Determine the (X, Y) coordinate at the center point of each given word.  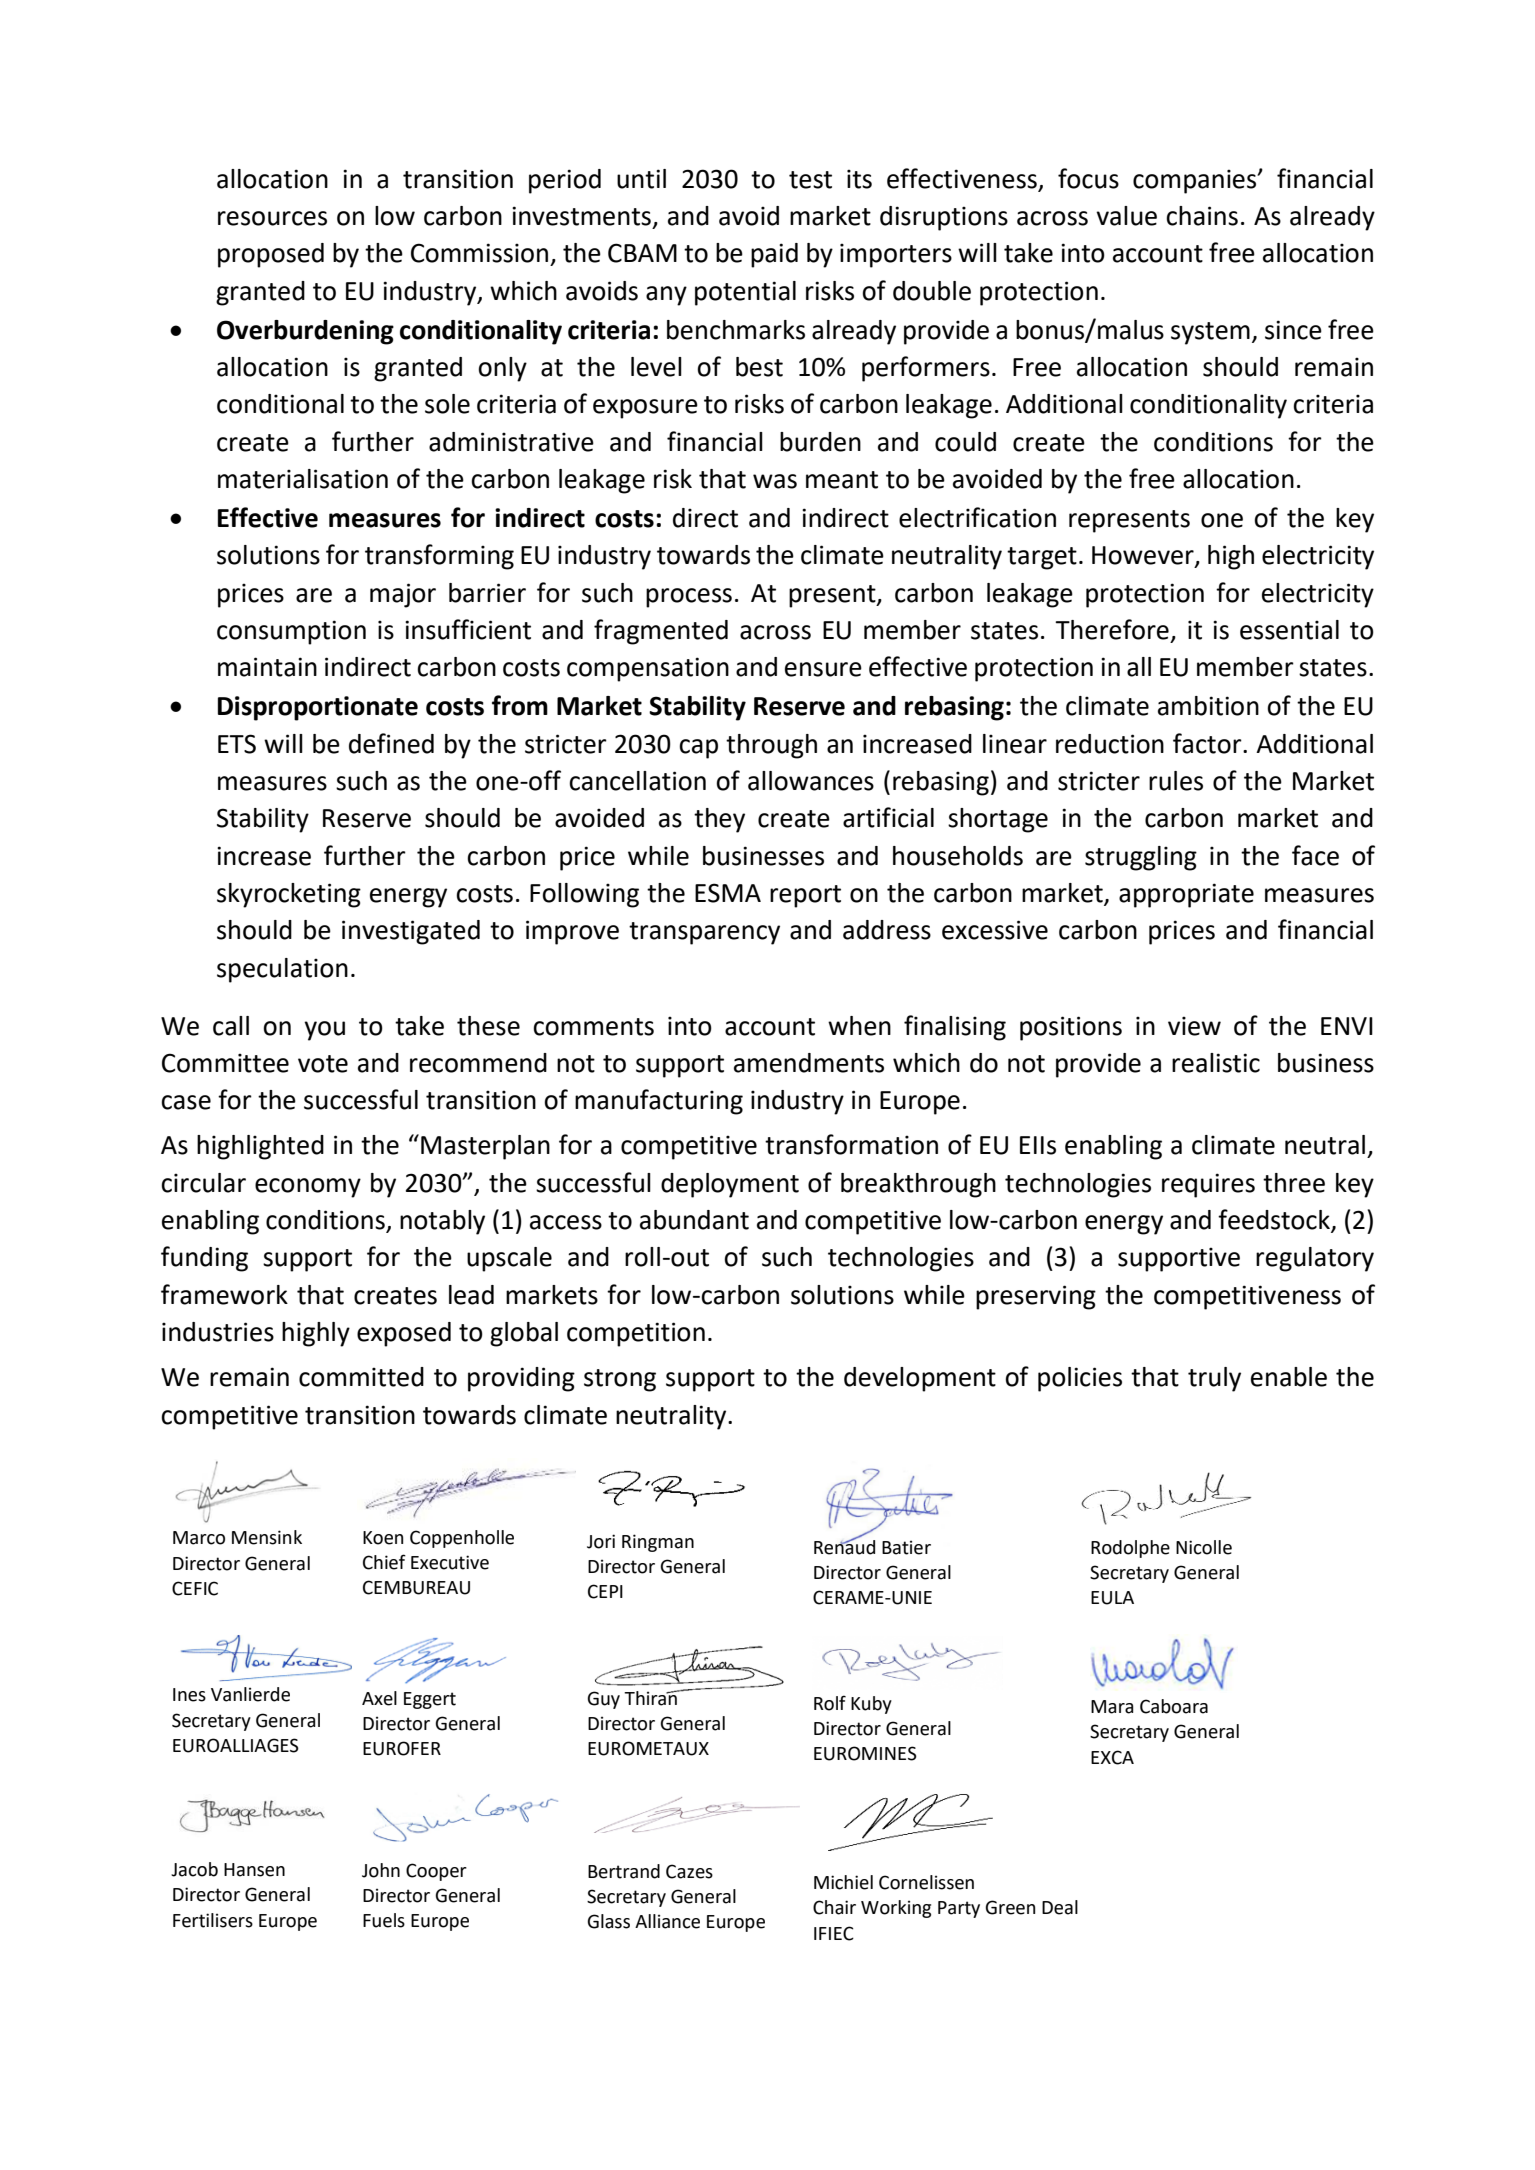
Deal (1060, 1907)
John (381, 1870)
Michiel (843, 1882)
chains (1202, 216)
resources (272, 218)
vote (323, 1064)
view (1194, 1026)
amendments (809, 1063)
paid (774, 255)
